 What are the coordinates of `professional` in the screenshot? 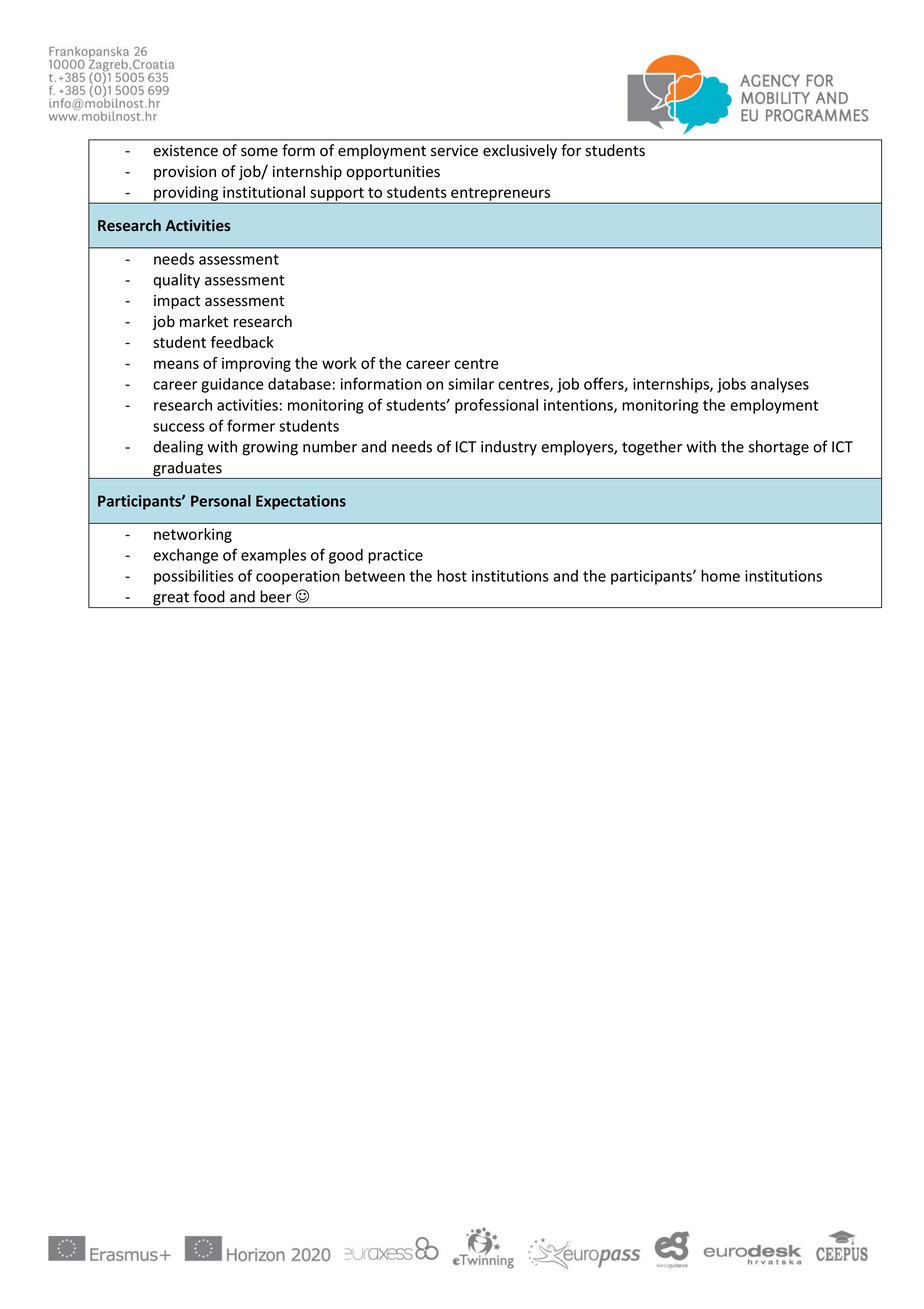 It's located at (496, 406).
